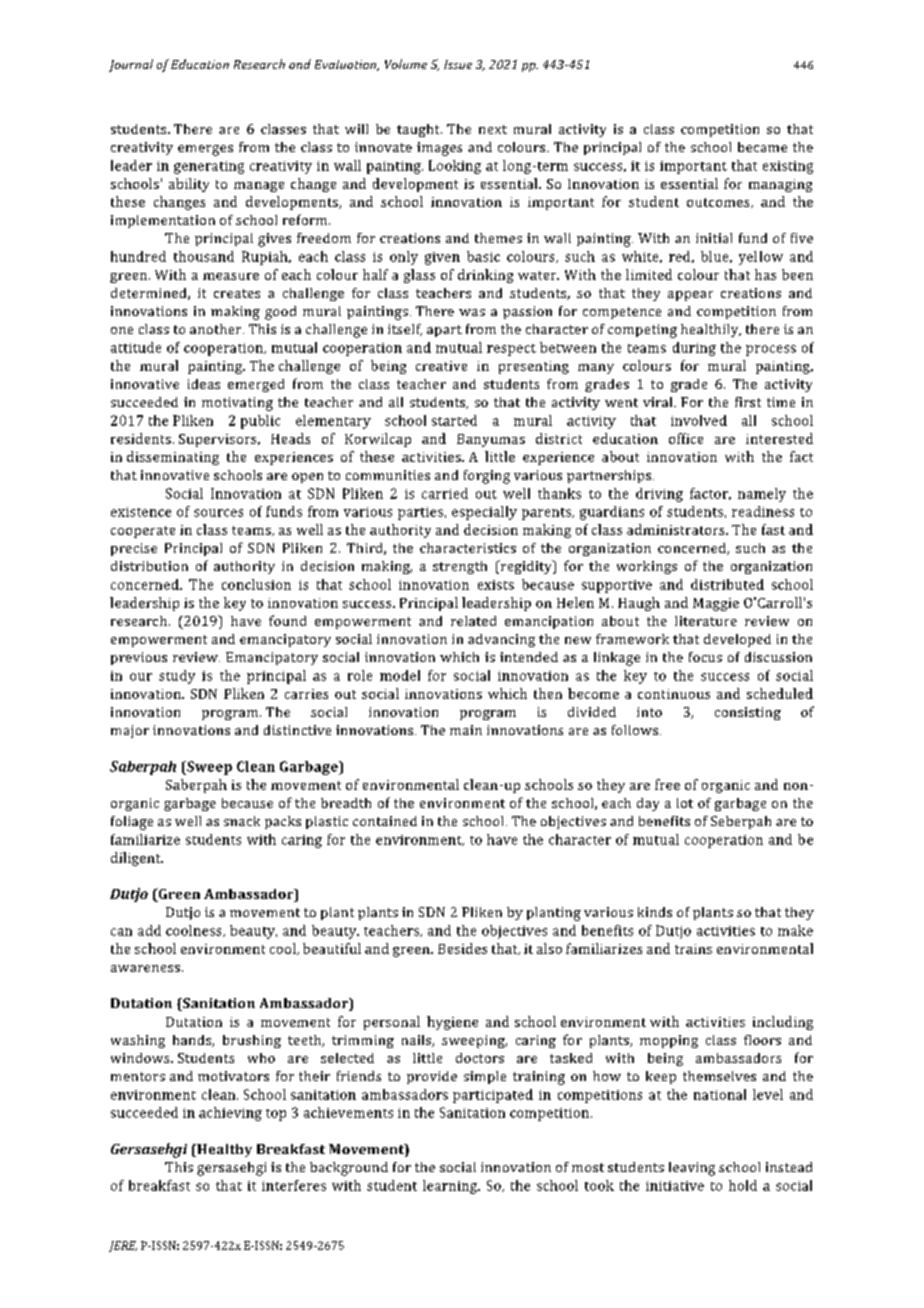  Describe the element at coordinates (223, 1150) in the document. I see `Healthy` at that location.
